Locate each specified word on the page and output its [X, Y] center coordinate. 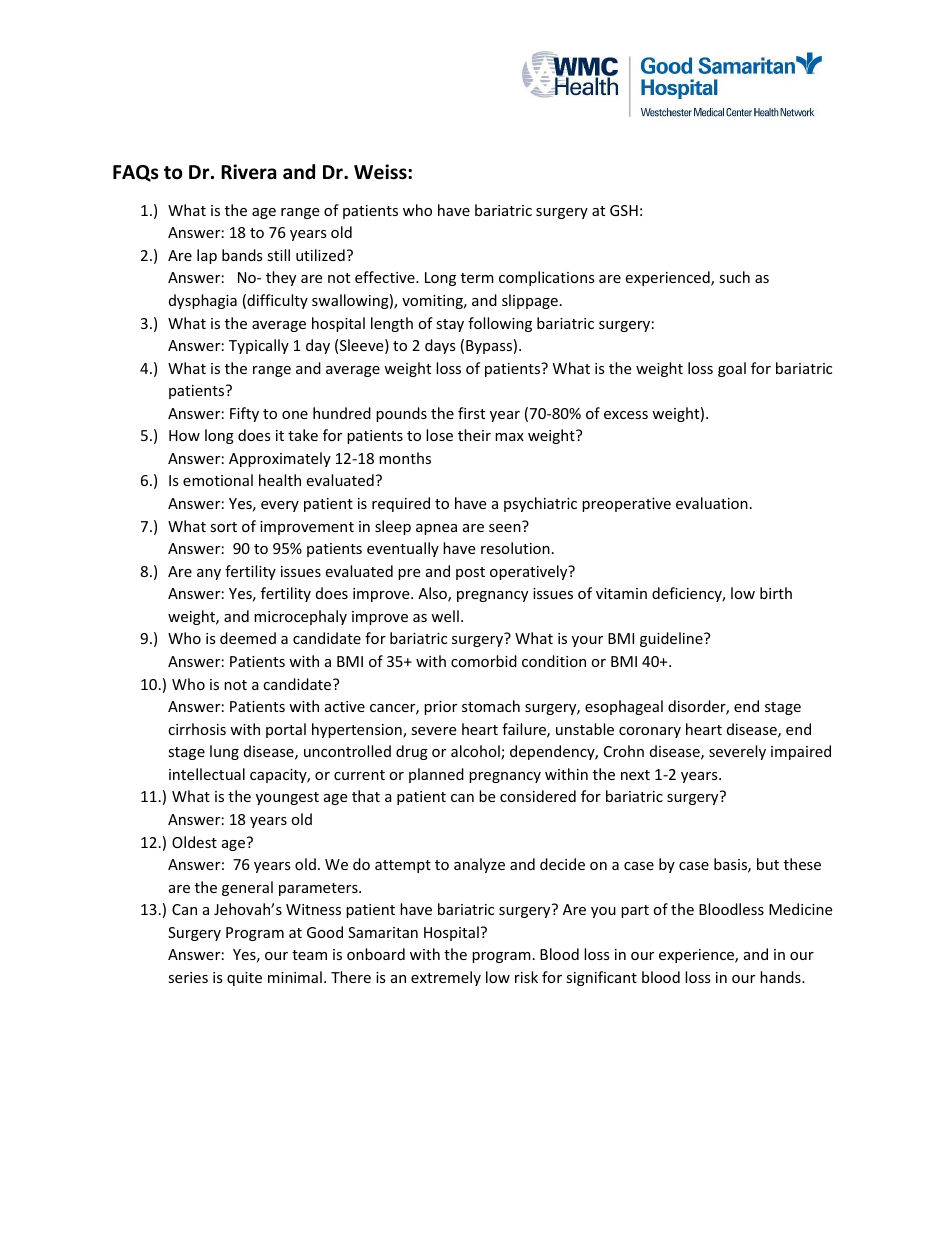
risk [526, 977]
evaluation [712, 503]
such [734, 277]
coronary [650, 732]
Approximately [280, 459]
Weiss [381, 172]
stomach [491, 706]
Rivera [249, 172]
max [509, 437]
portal [286, 730]
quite [244, 979]
